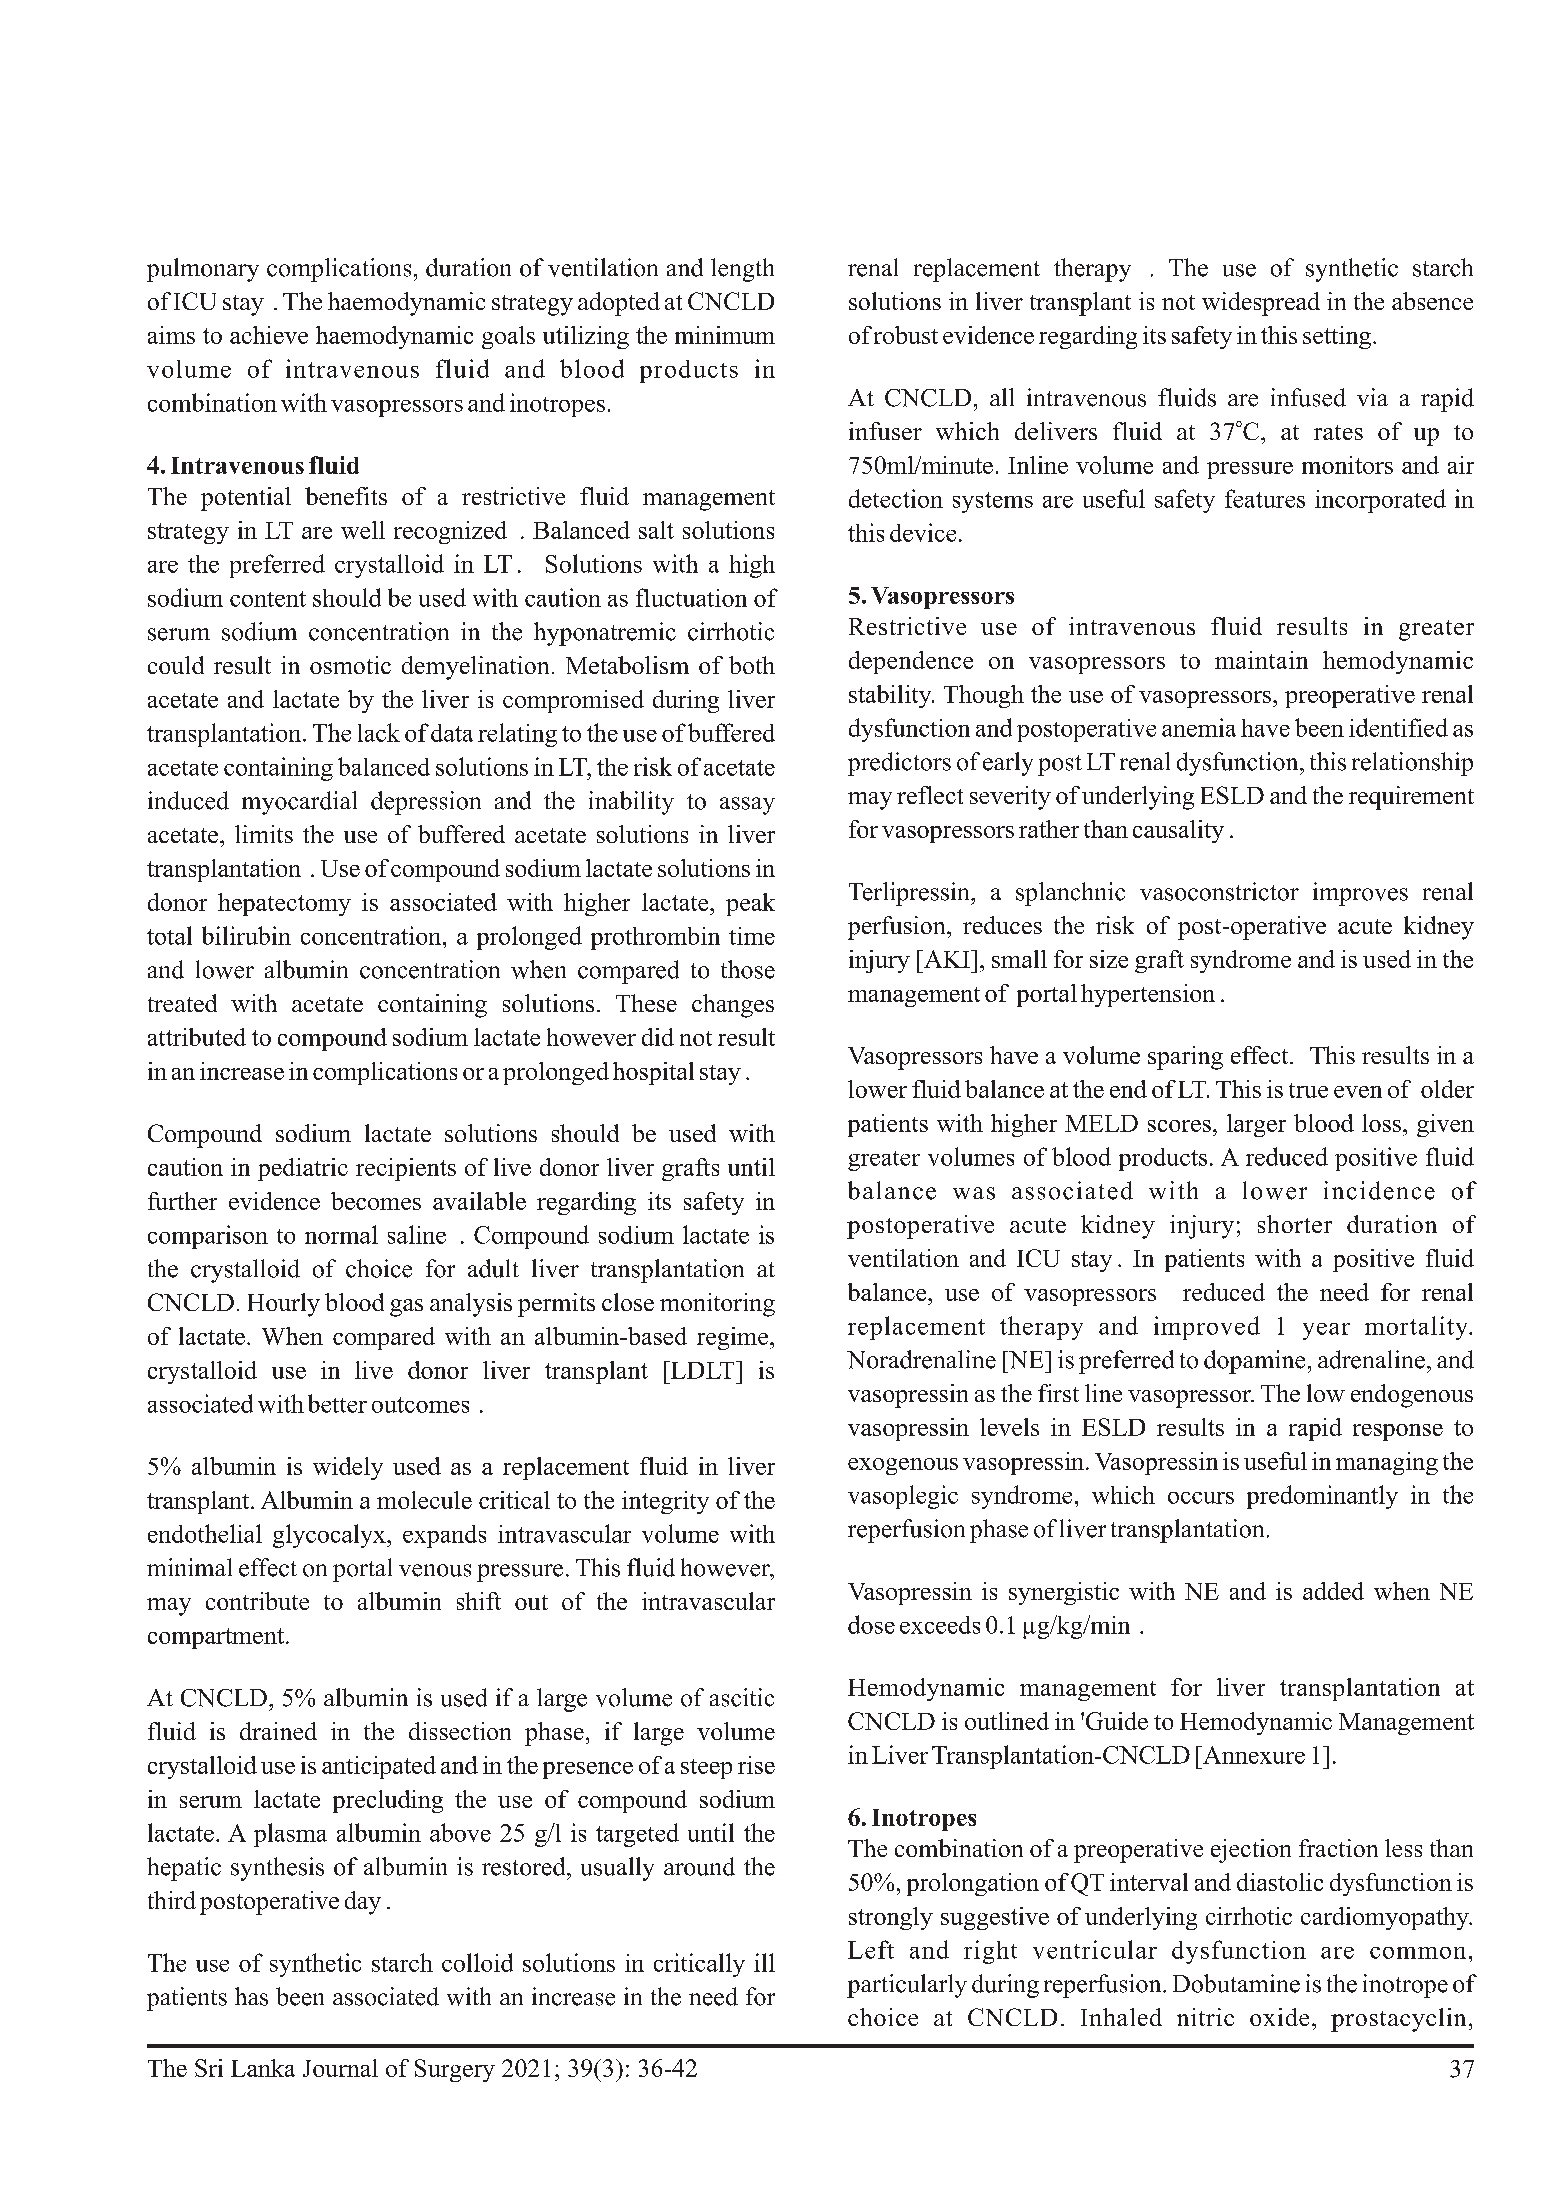 Image resolution: width=1548 pixels, height=2189 pixels. What do you see at coordinates (1360, 894) in the document?
I see `improves` at bounding box center [1360, 894].
